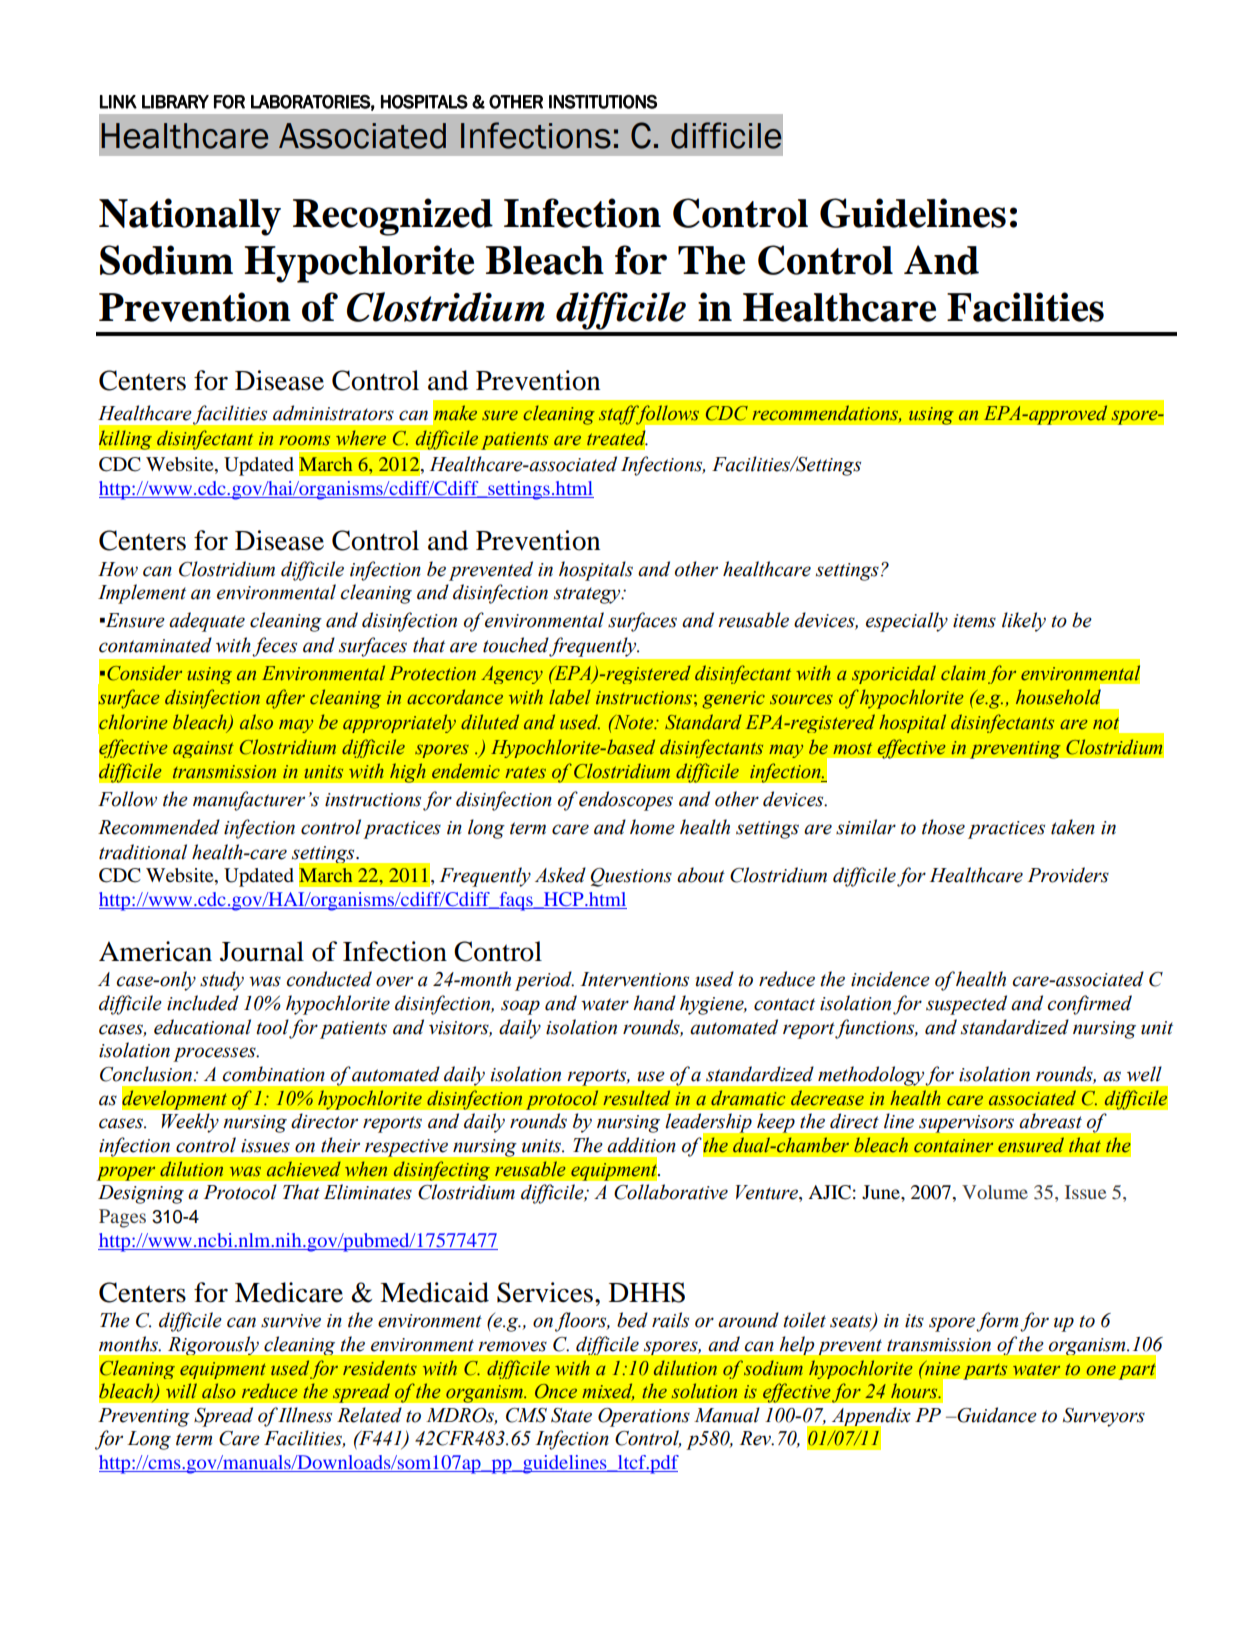  What do you see at coordinates (588, 595) in the document?
I see `strategy` at bounding box center [588, 595].
